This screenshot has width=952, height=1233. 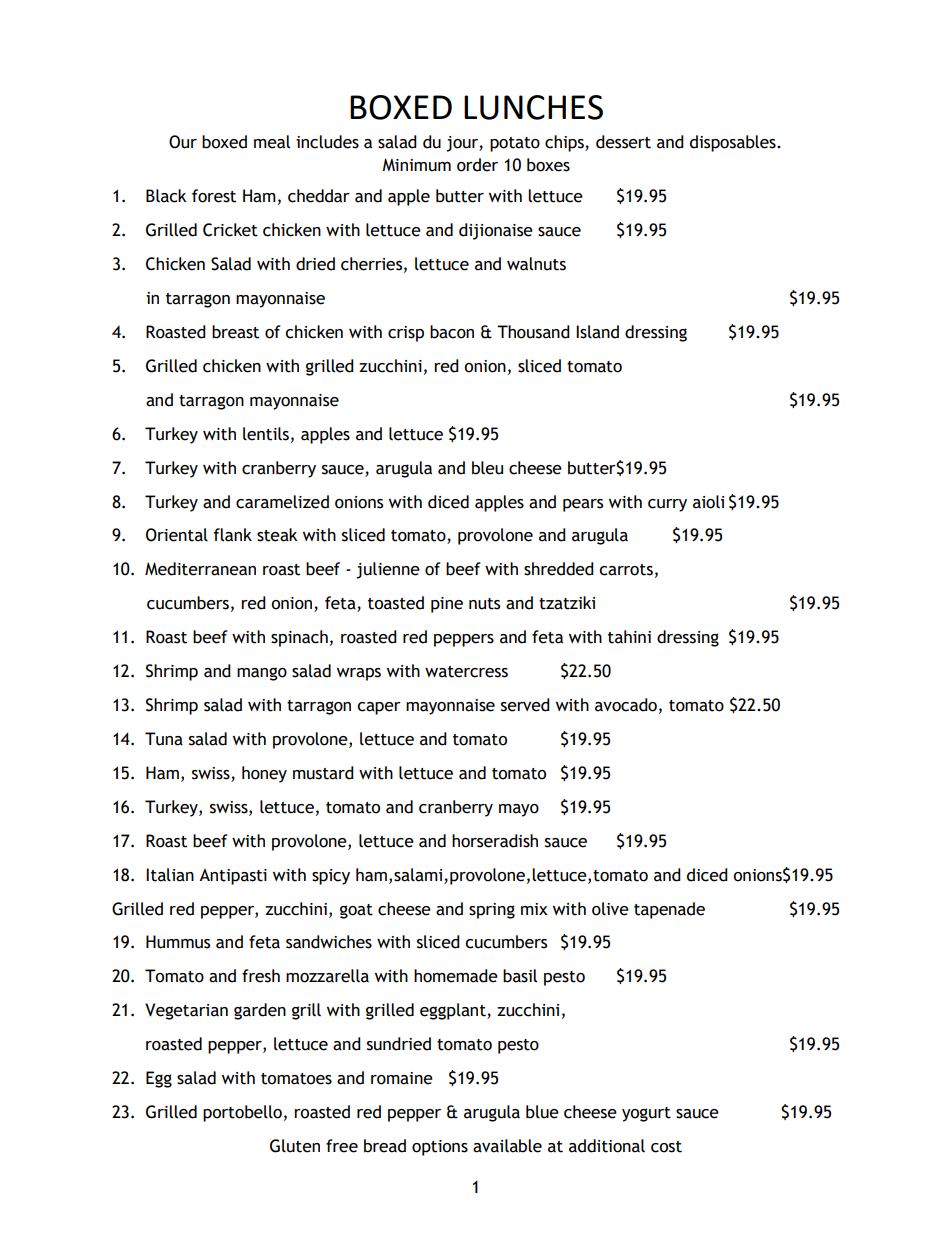 What do you see at coordinates (629, 637) in the screenshot?
I see `tahini` at bounding box center [629, 637].
